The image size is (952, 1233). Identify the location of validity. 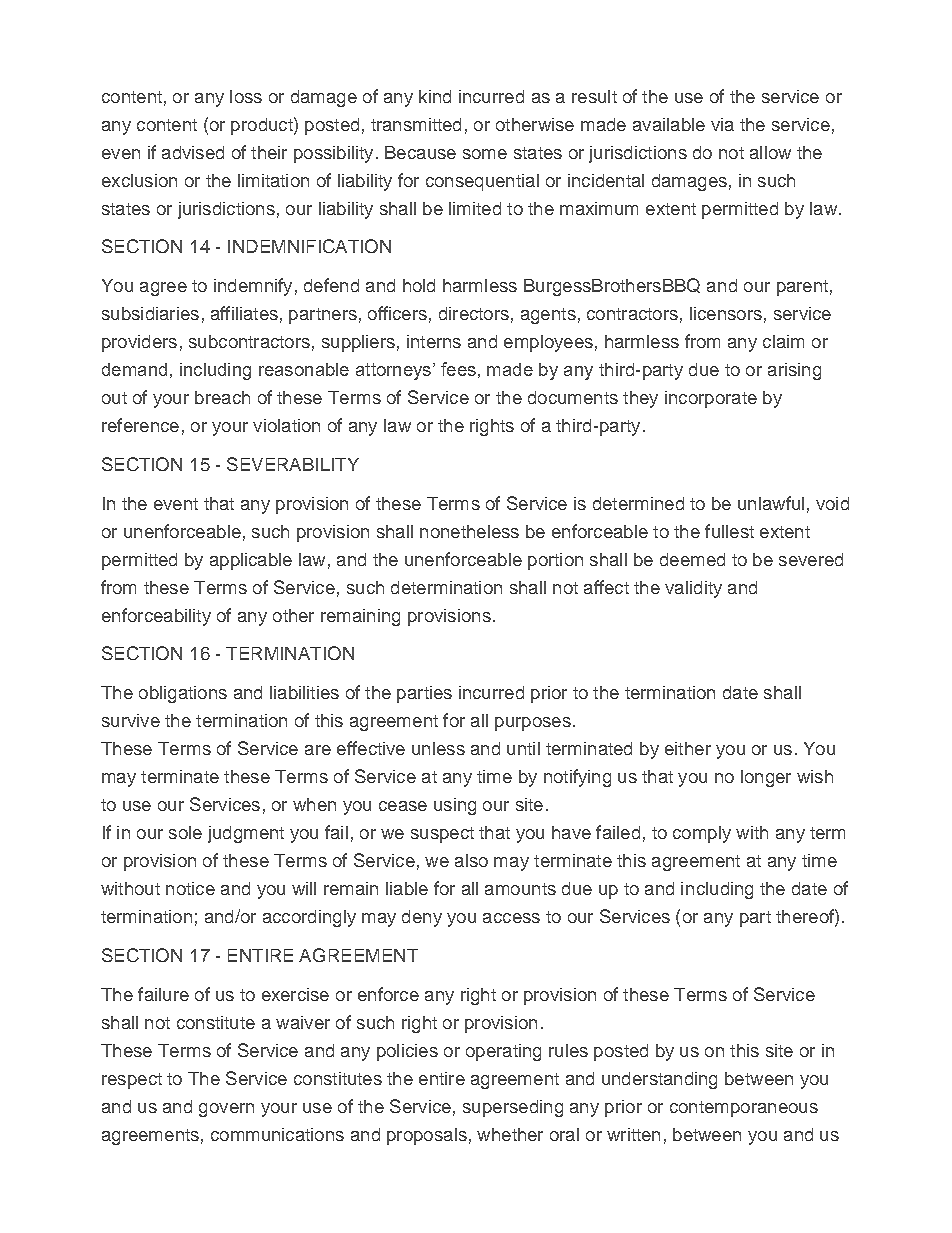
(693, 589).
